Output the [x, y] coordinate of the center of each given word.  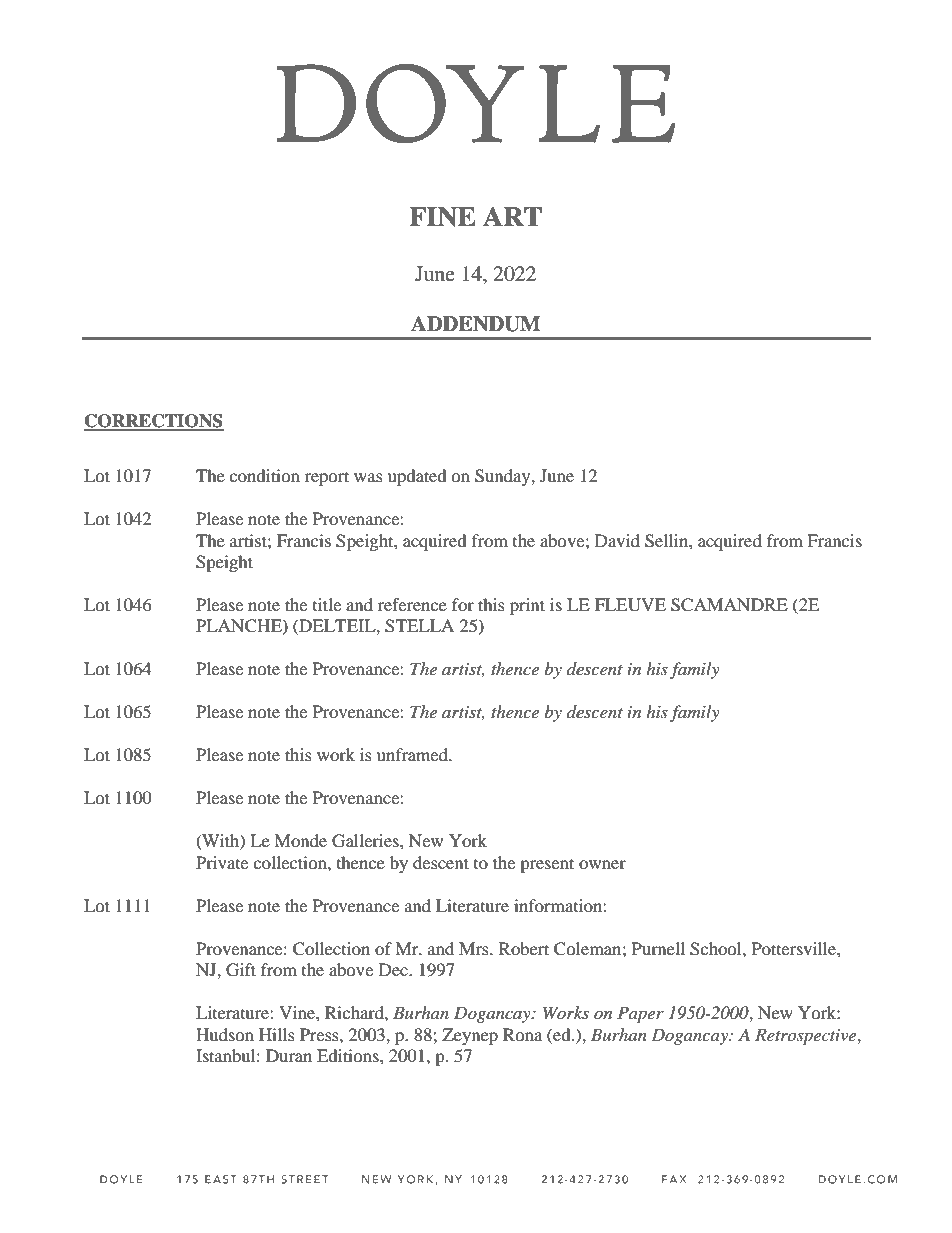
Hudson [225, 1034]
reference [412, 604]
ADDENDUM [475, 324]
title [327, 604]
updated [417, 477]
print [527, 606]
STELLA [419, 626]
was [368, 477]
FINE [442, 217]
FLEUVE [630, 605]
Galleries [366, 841]
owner [602, 864]
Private [222, 862]
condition [264, 475]
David [617, 540]
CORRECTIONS [154, 422]
